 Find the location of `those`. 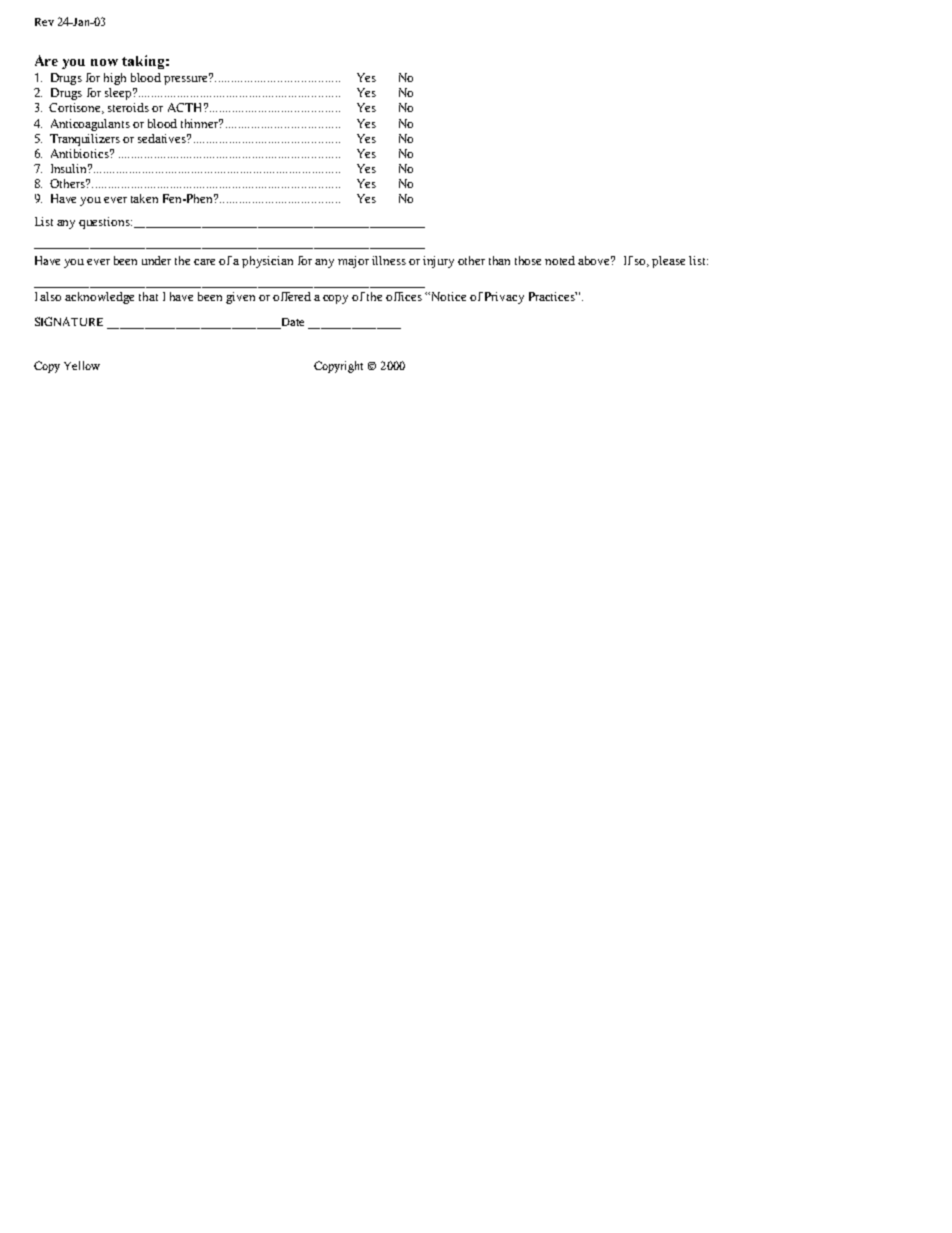

those is located at coordinates (528, 260).
